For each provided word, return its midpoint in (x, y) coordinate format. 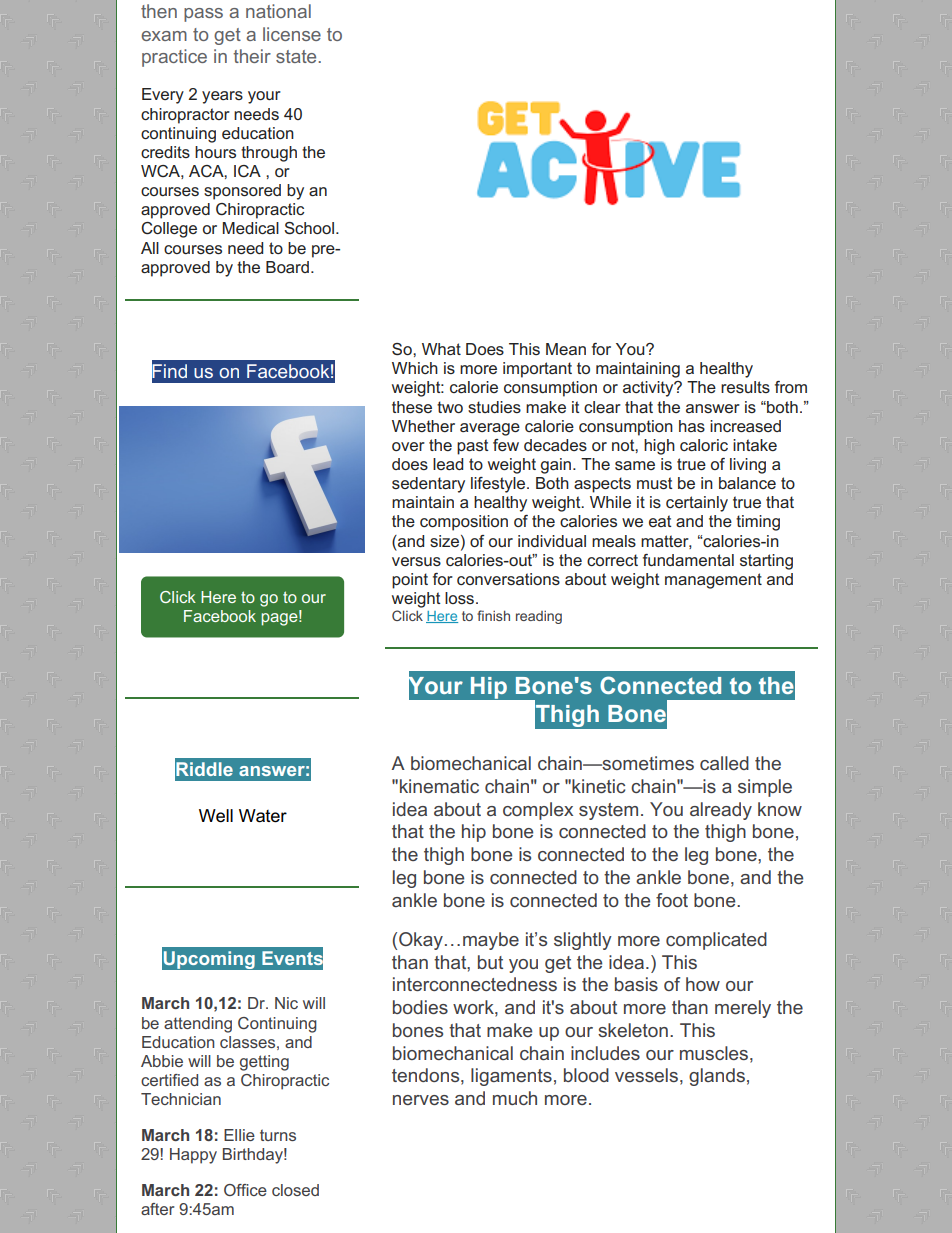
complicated (716, 941)
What (441, 349)
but (490, 962)
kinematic (439, 786)
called (724, 763)
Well (216, 816)
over (408, 446)
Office (245, 1190)
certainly (697, 504)
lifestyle (499, 485)
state (297, 56)
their (252, 56)
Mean (566, 349)
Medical (251, 228)
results (745, 387)
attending (198, 1025)
